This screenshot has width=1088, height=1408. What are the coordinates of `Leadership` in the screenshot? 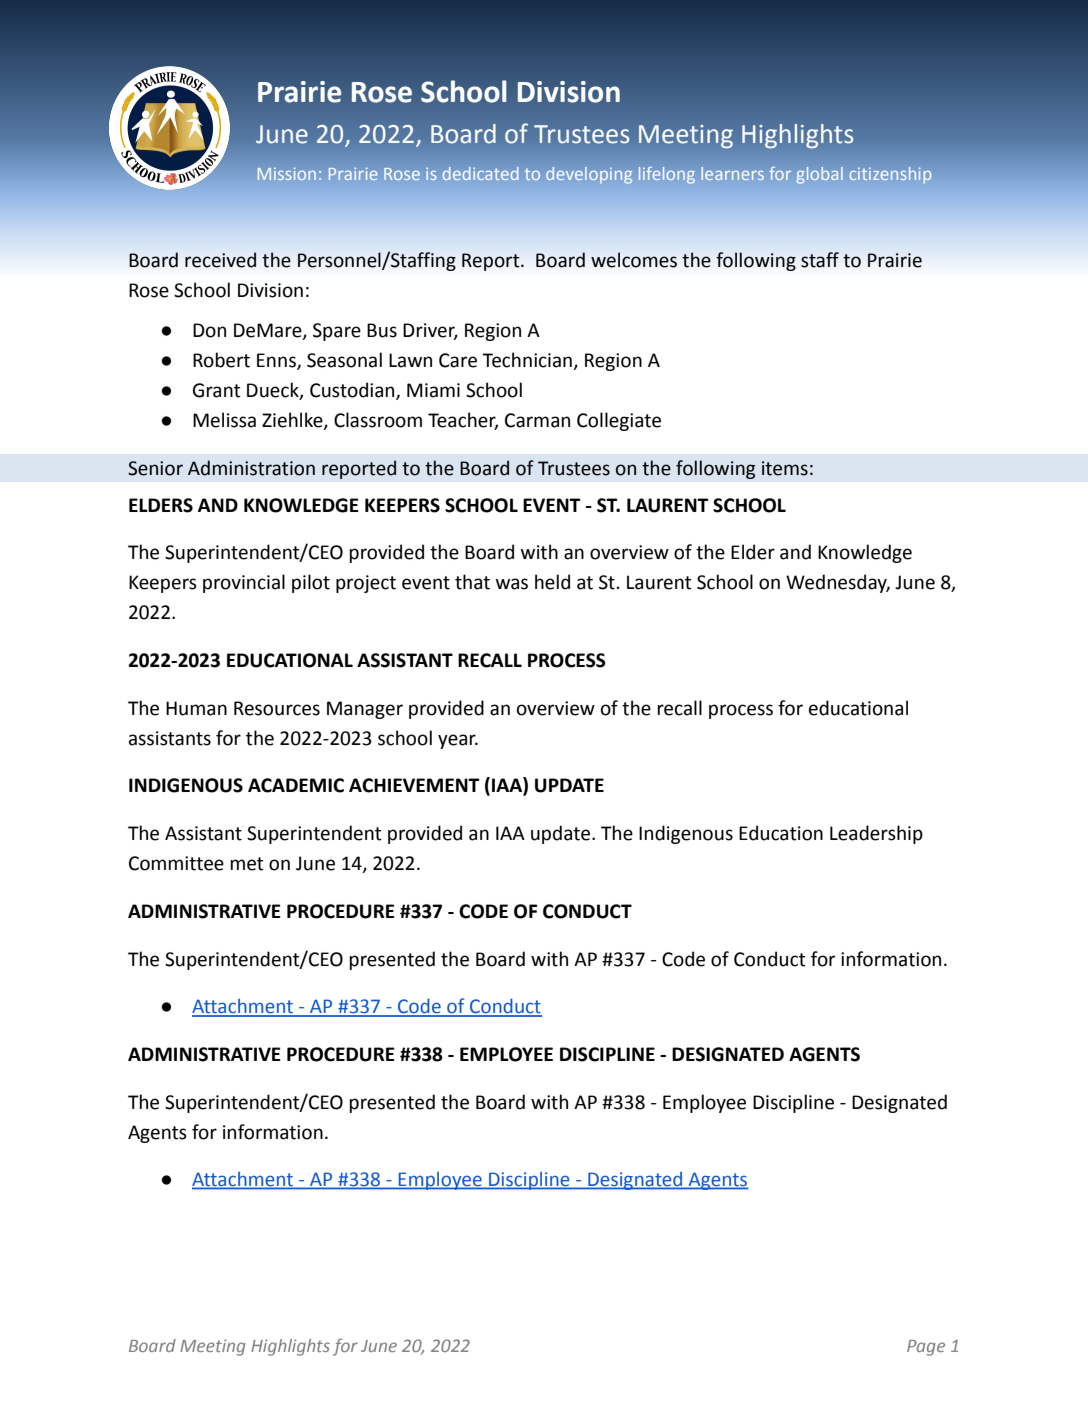 It's located at (876, 834).
